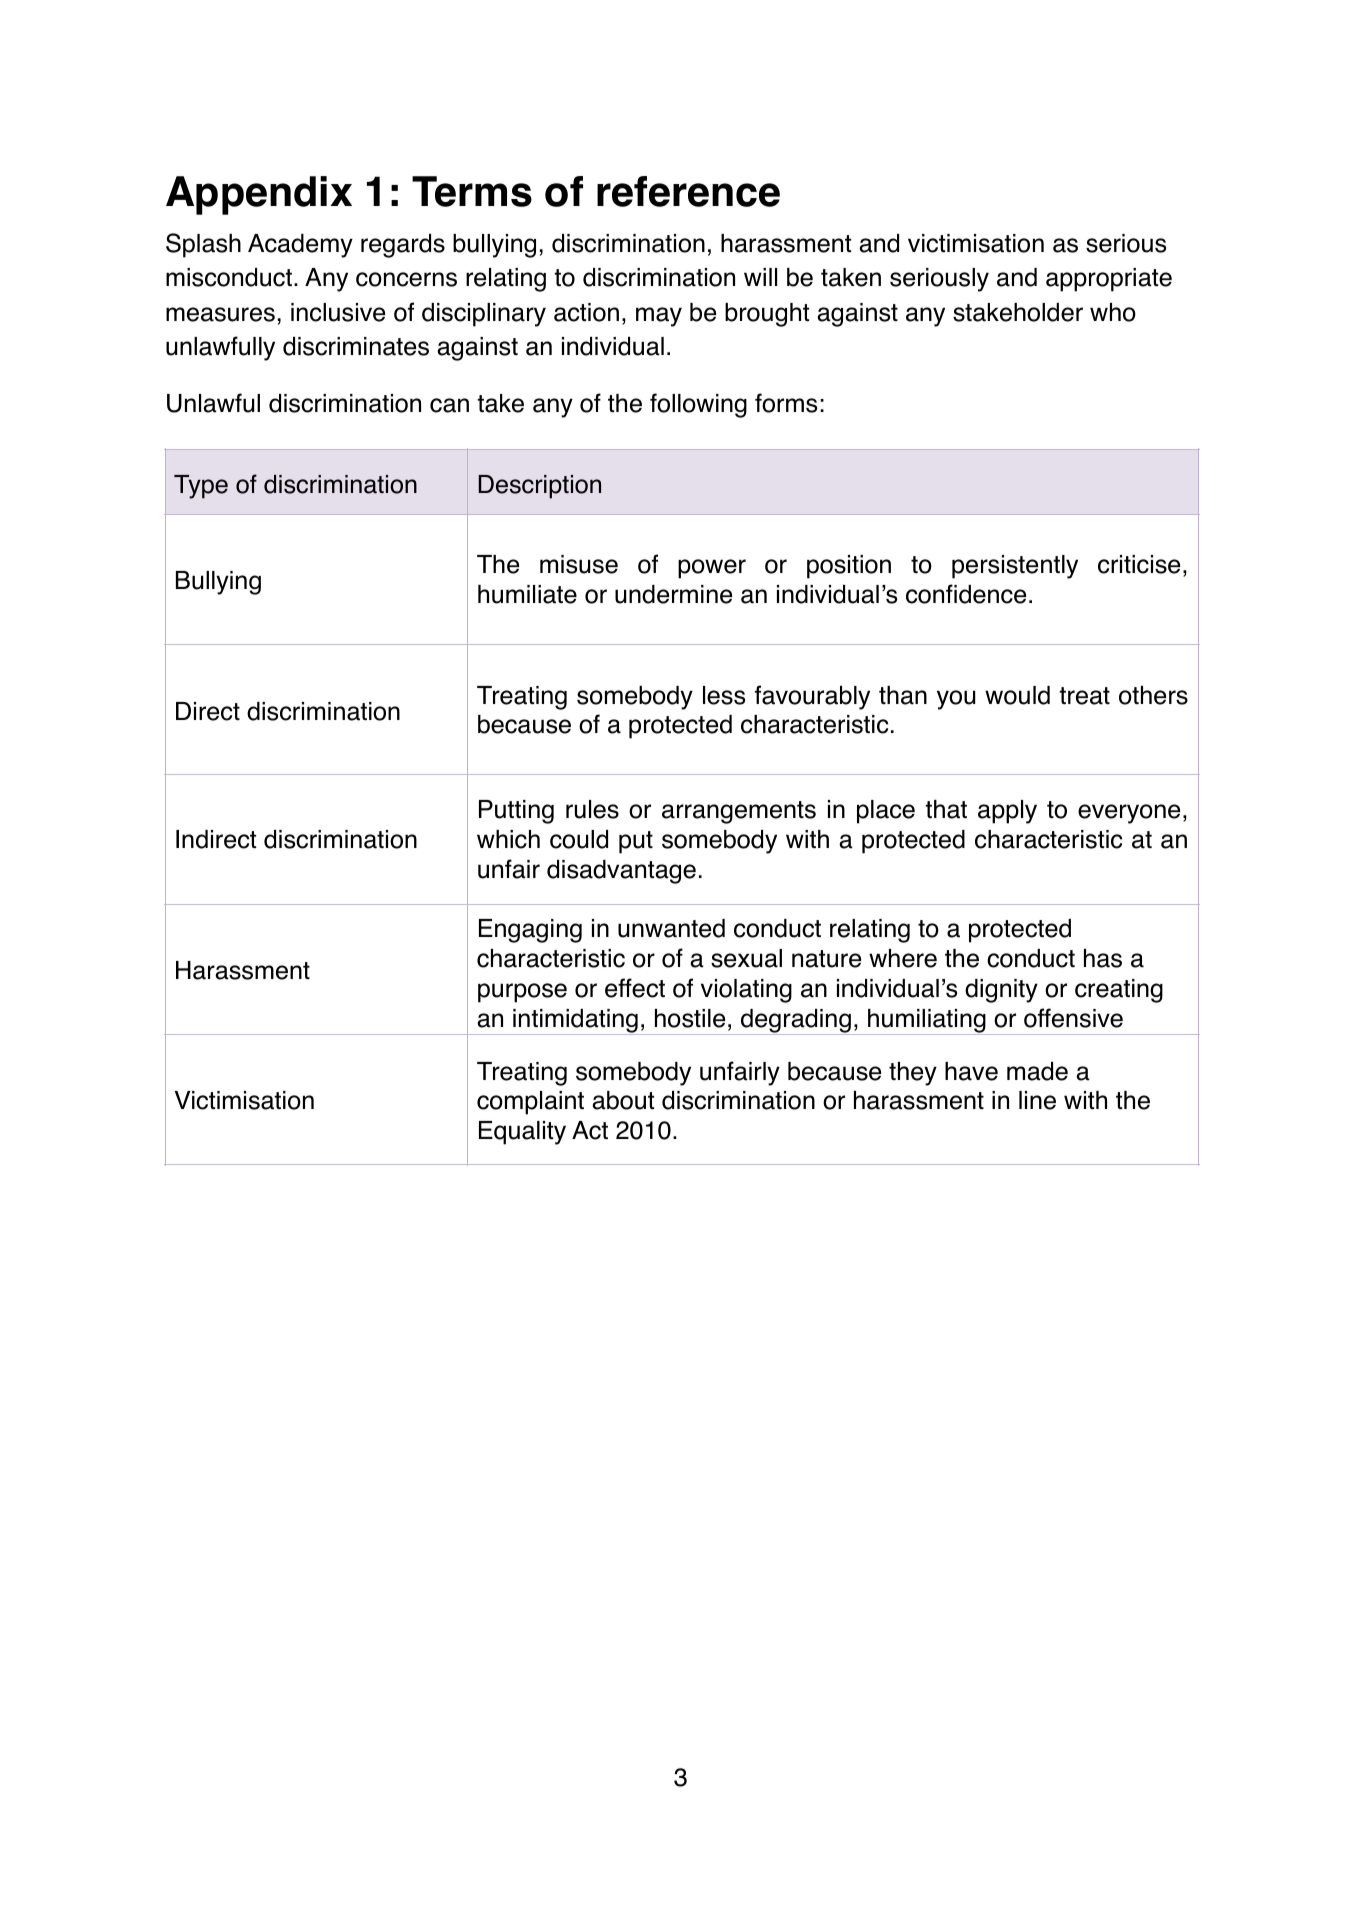 The image size is (1364, 1931). Describe the element at coordinates (623, 1100) in the screenshot. I see `about` at that location.
